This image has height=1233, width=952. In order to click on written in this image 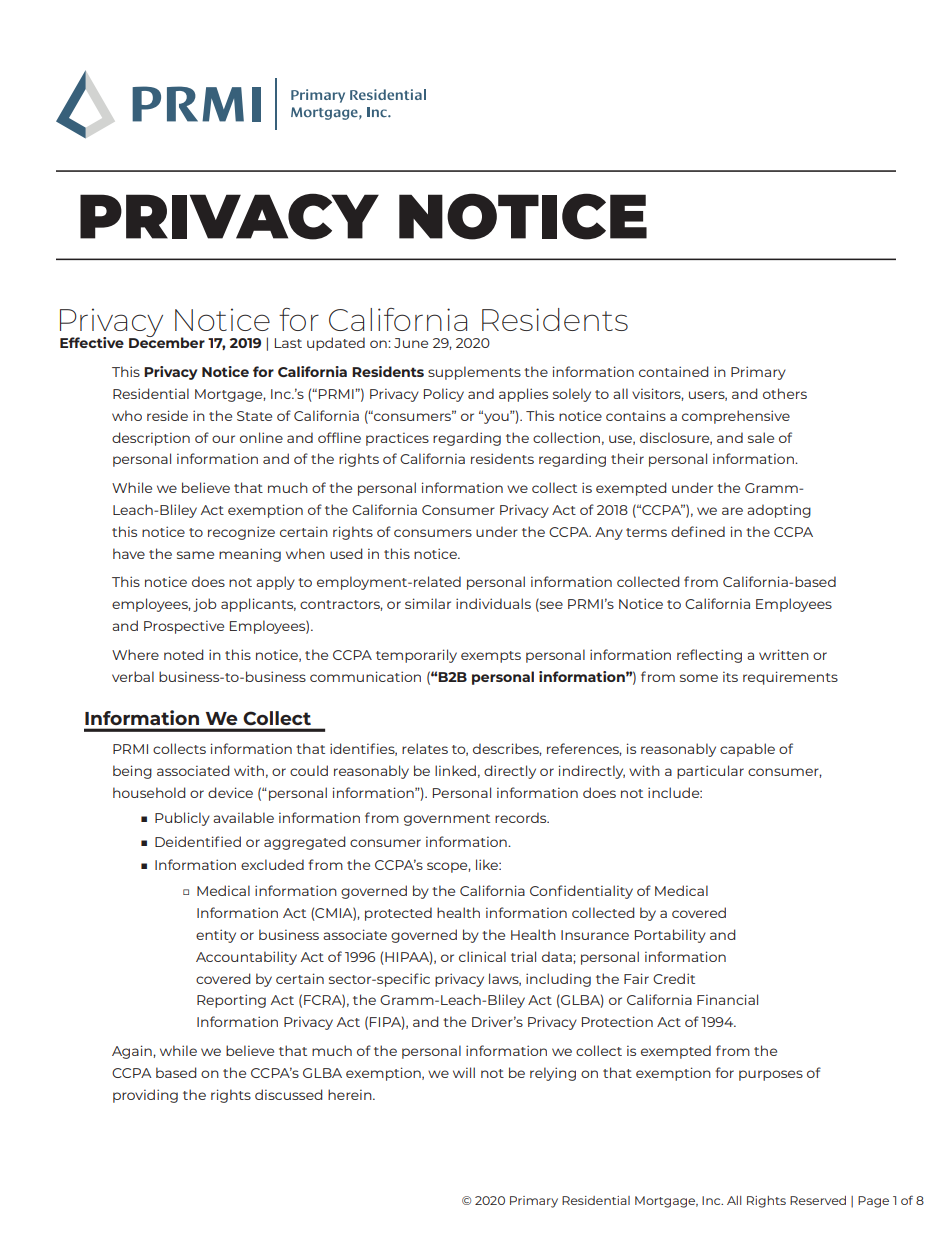, I will do `click(784, 654)`.
